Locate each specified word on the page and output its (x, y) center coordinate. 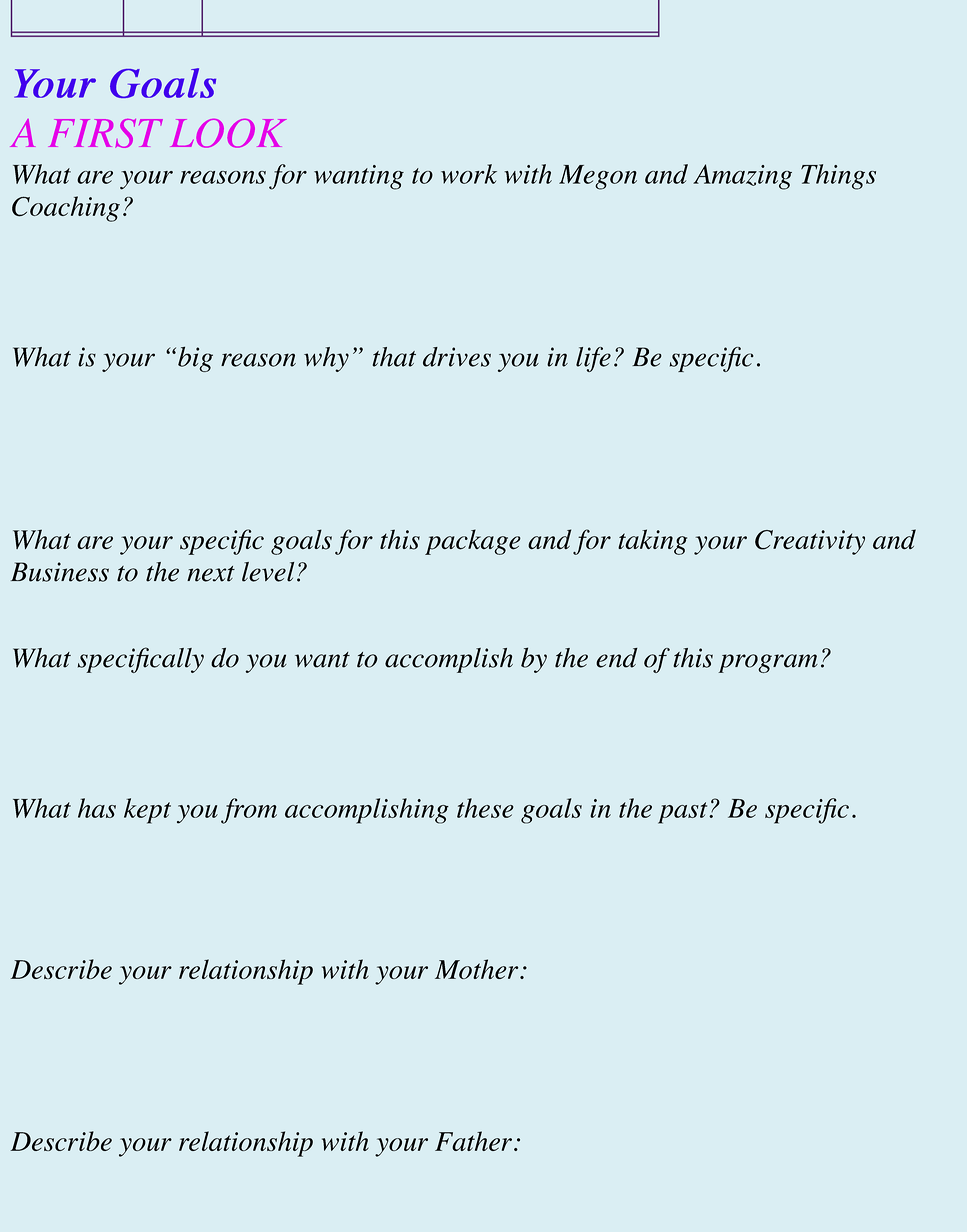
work (469, 174)
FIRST (106, 133)
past (684, 813)
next (211, 574)
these (485, 808)
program (768, 663)
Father (473, 1141)
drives (457, 357)
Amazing (742, 177)
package (473, 542)
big (195, 359)
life (593, 359)
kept (147, 811)
